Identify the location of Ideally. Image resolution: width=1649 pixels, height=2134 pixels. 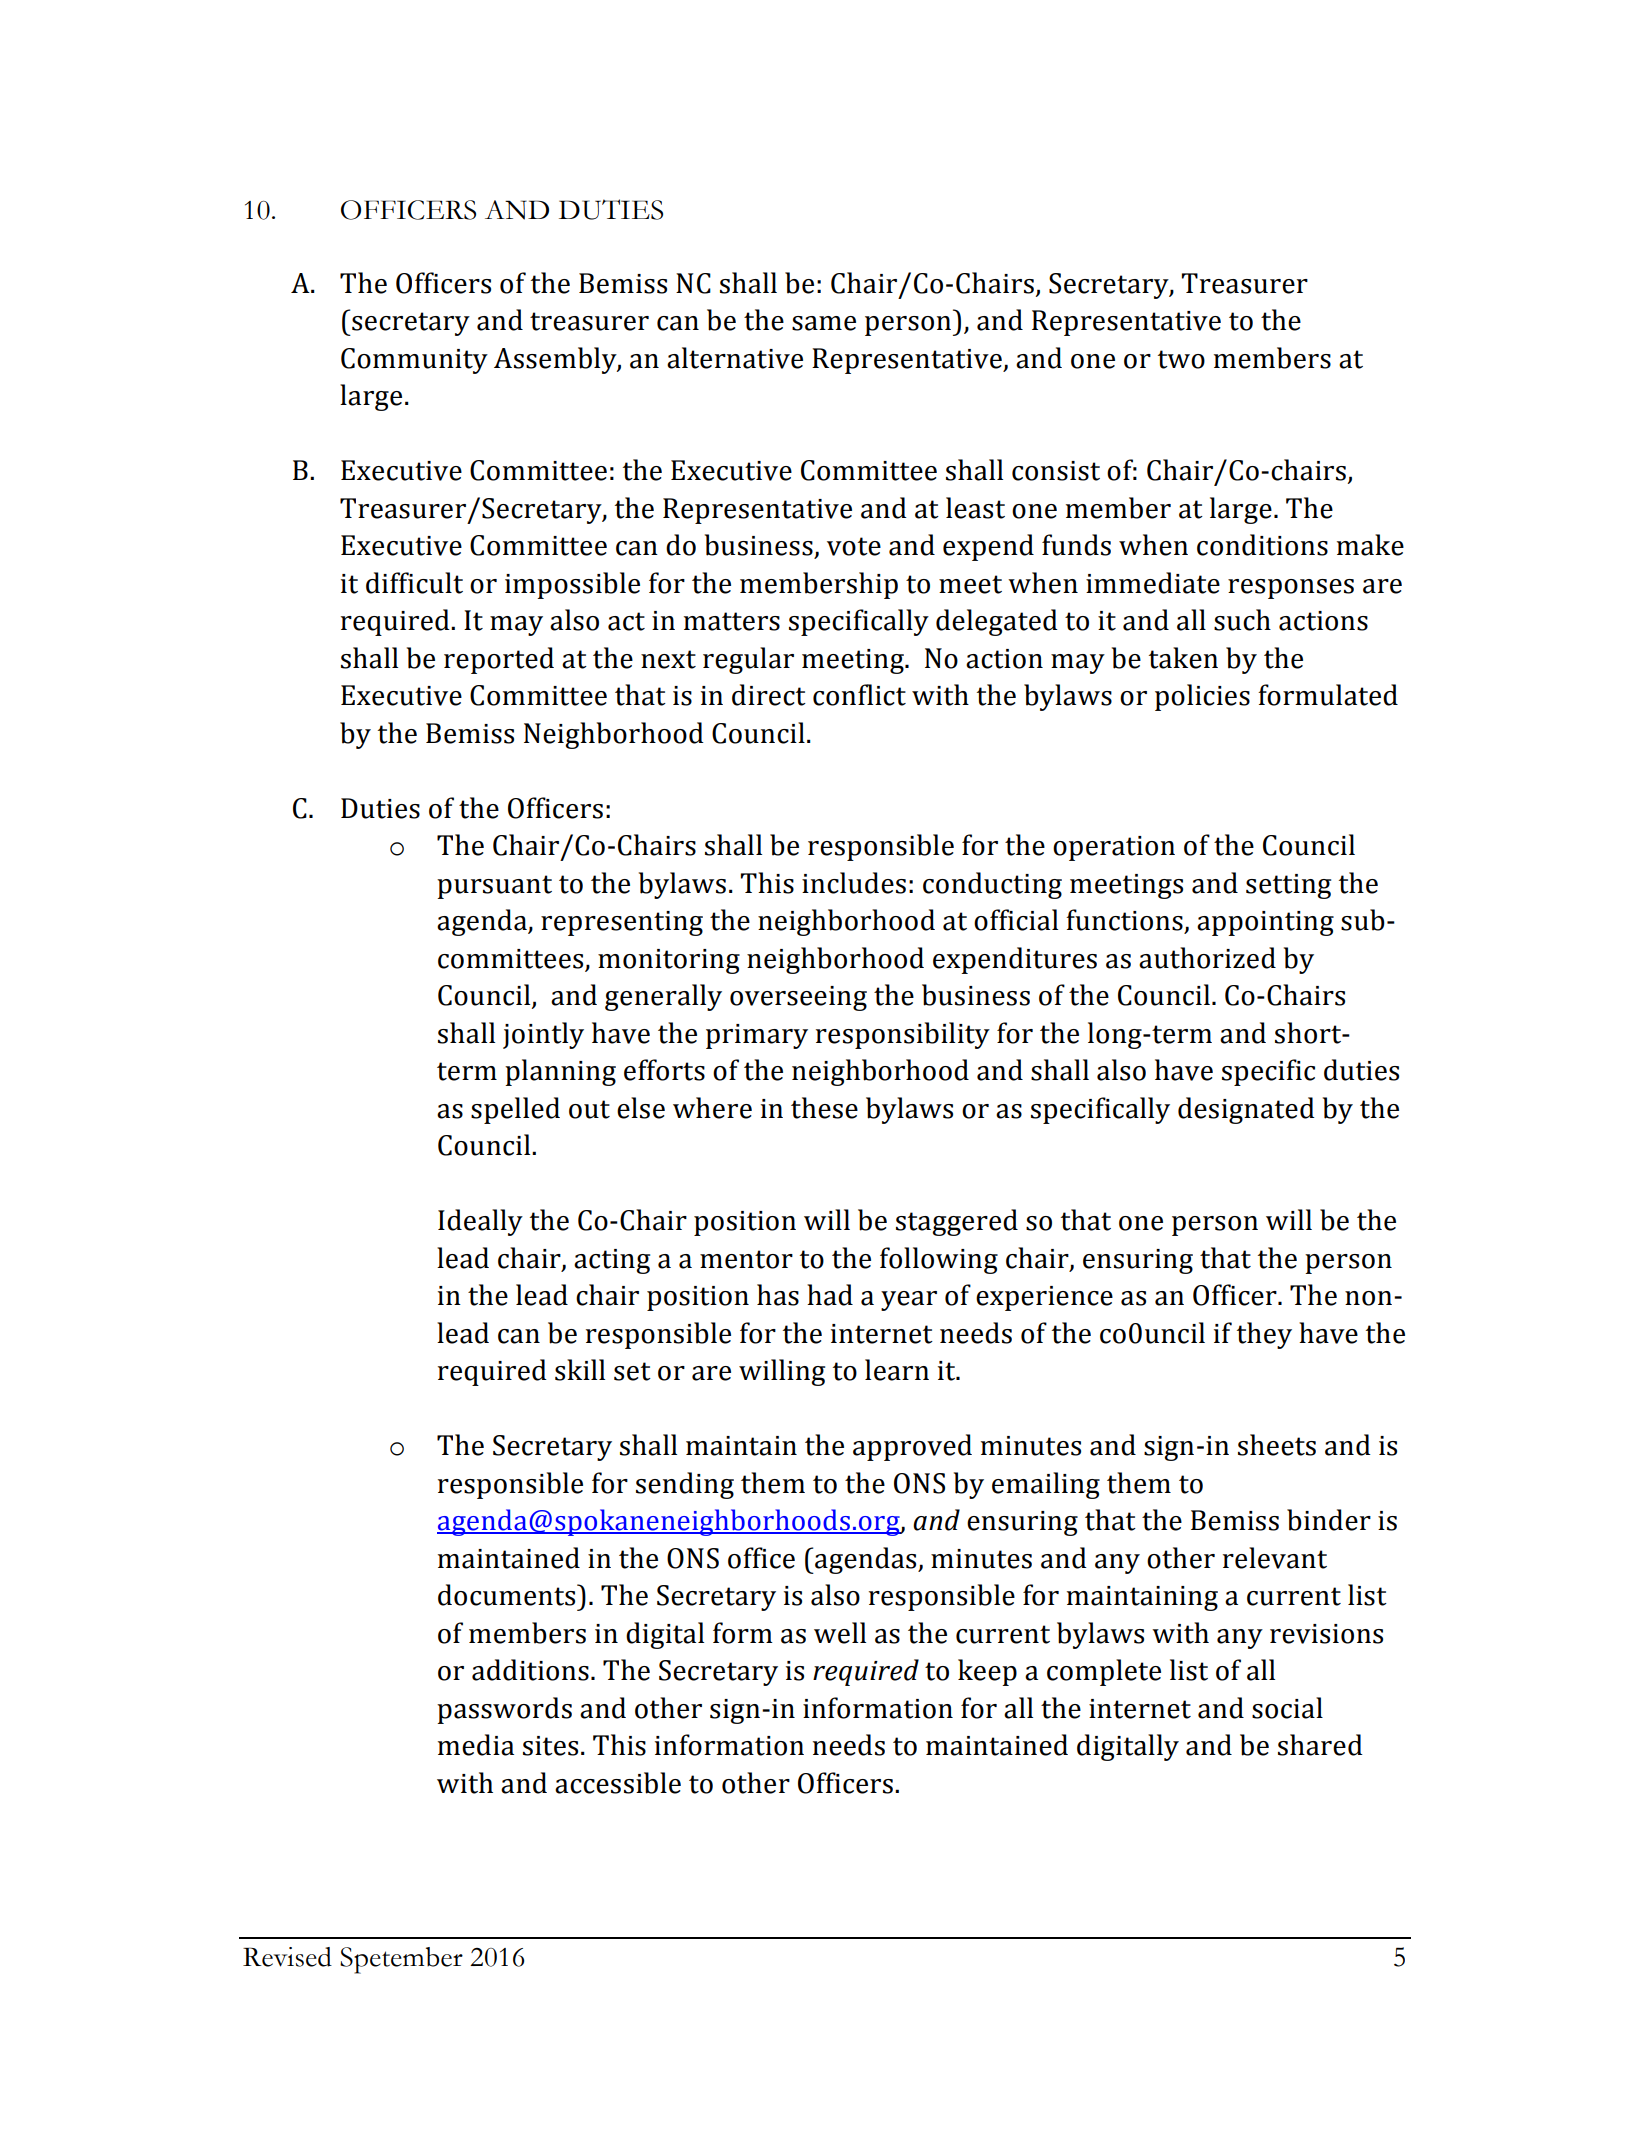
(480, 1222).
